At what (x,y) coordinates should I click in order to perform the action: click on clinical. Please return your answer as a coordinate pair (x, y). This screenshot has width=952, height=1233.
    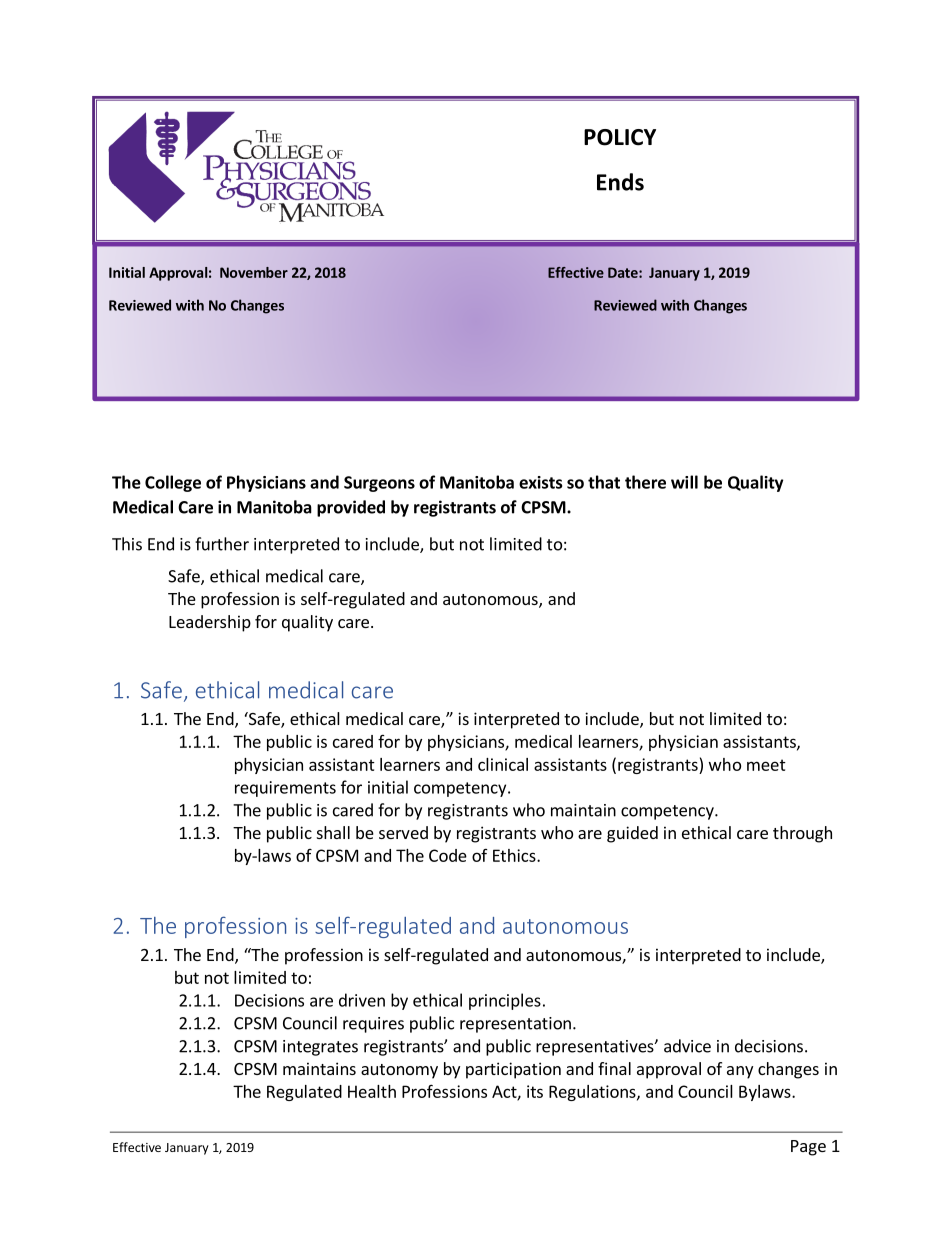
    Looking at the image, I should click on (503, 764).
